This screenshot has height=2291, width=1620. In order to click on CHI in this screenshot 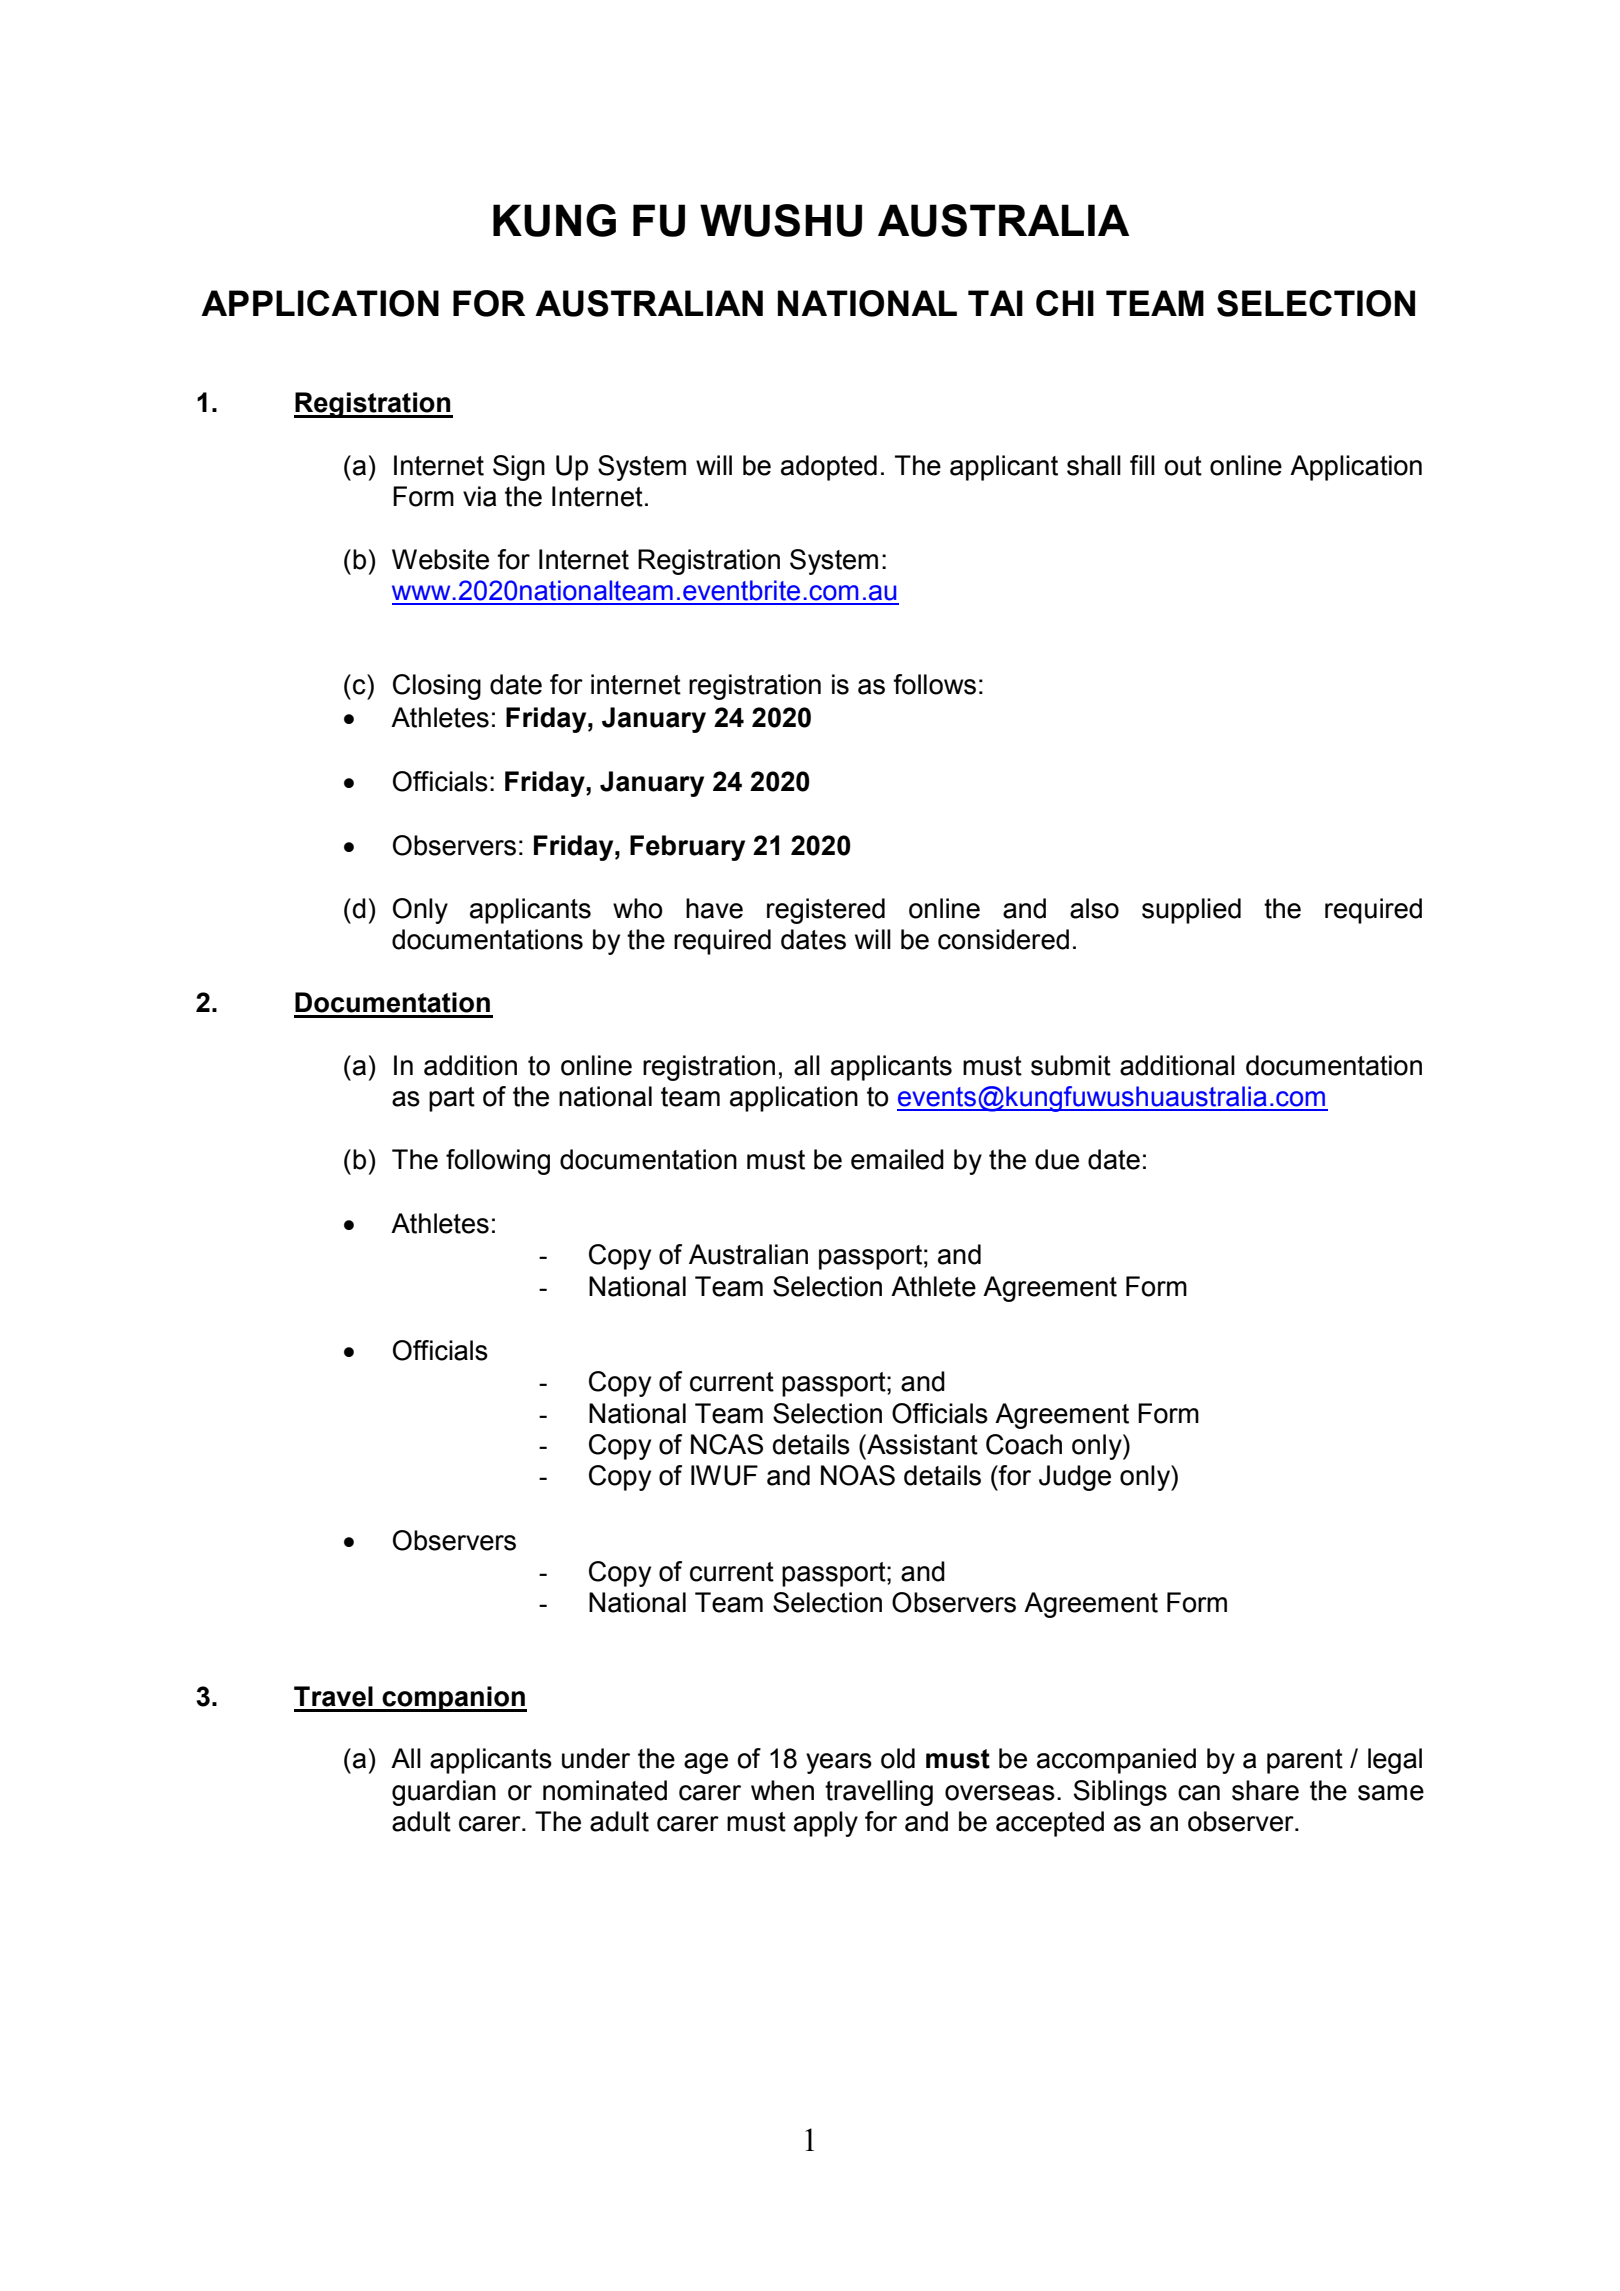, I will do `click(1065, 303)`.
